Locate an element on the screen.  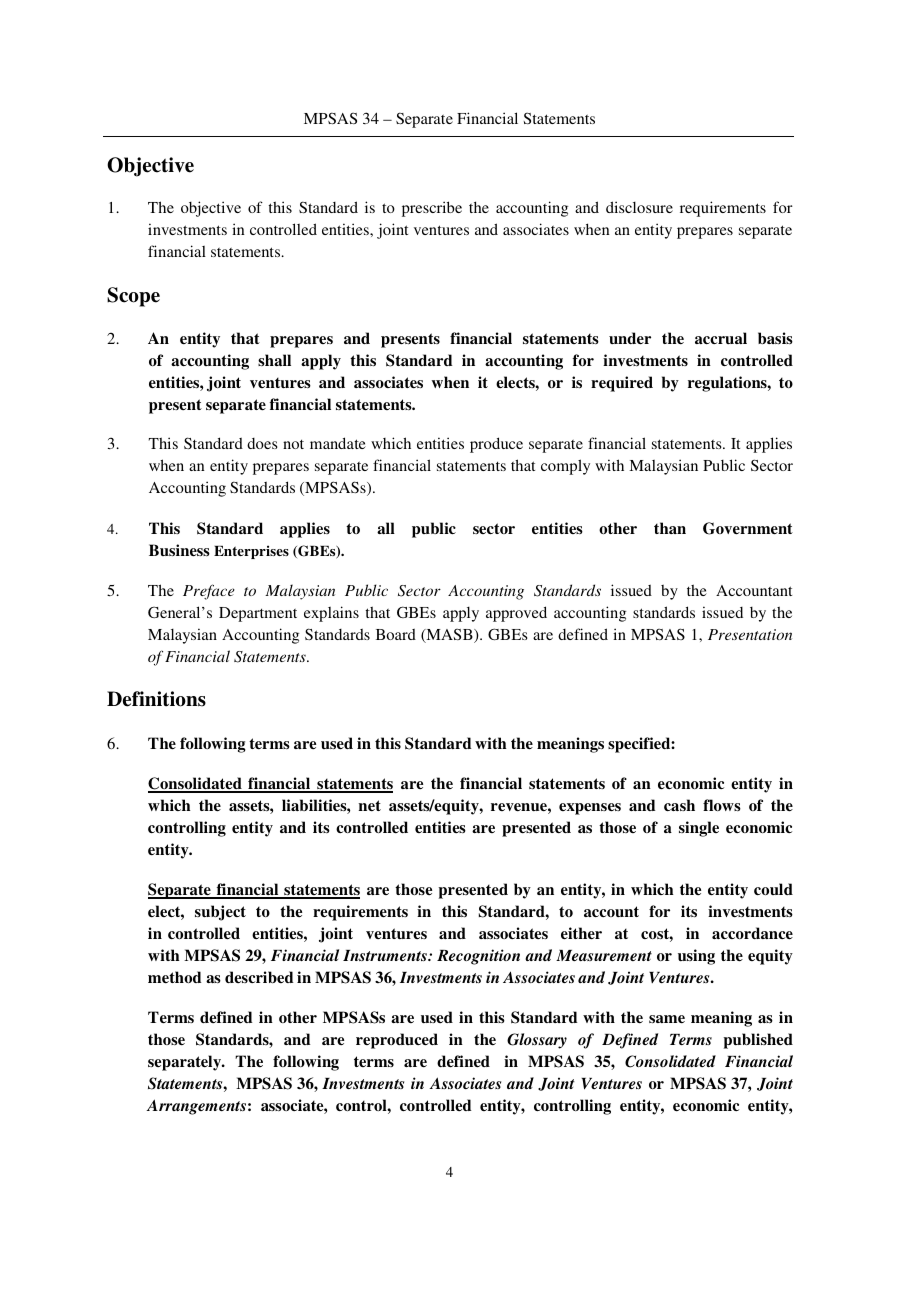
single is located at coordinates (699, 829).
